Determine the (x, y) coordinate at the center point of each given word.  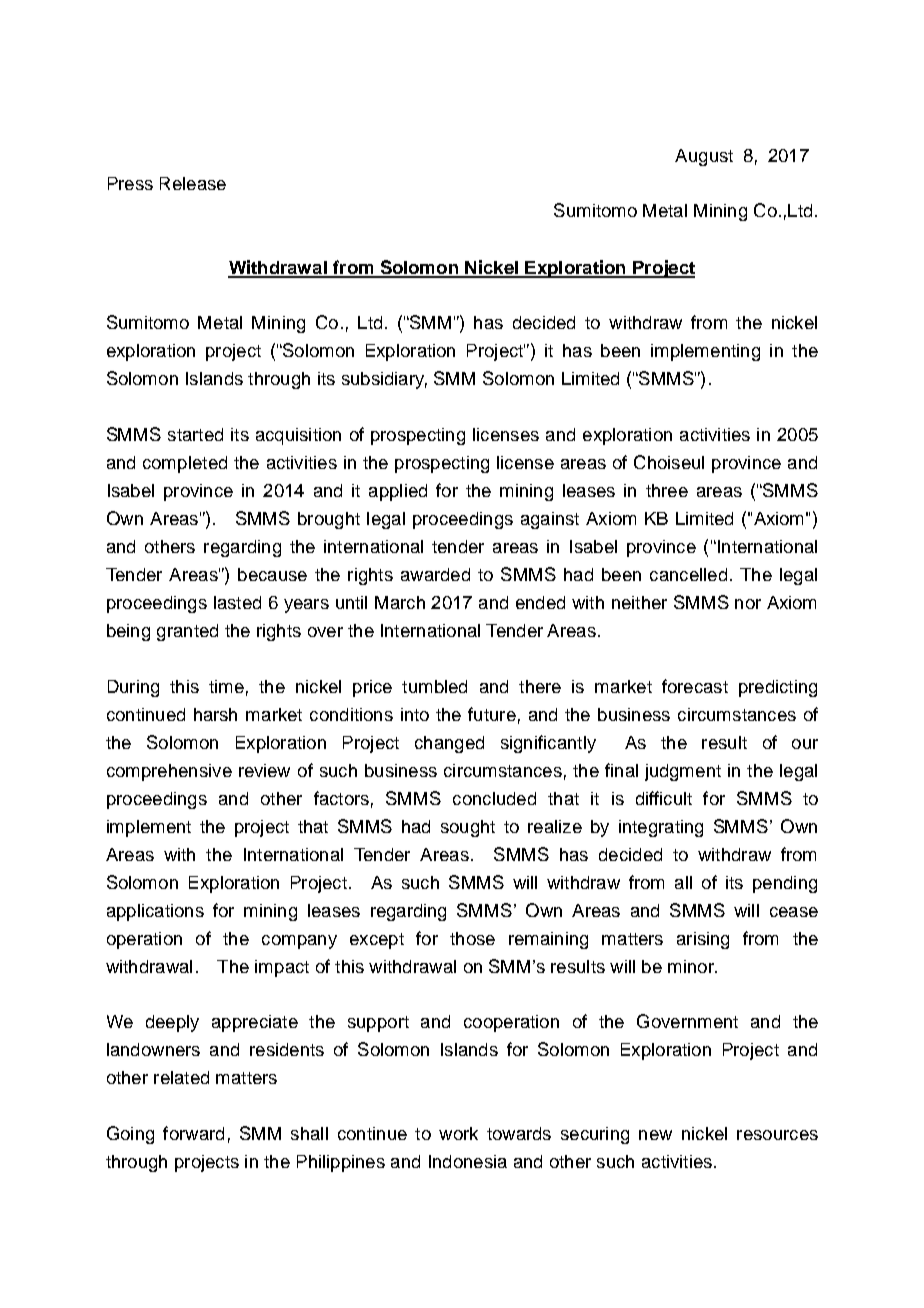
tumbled (434, 686)
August (704, 157)
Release (193, 183)
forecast (695, 686)
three (667, 490)
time (226, 686)
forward (193, 1133)
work (458, 1133)
